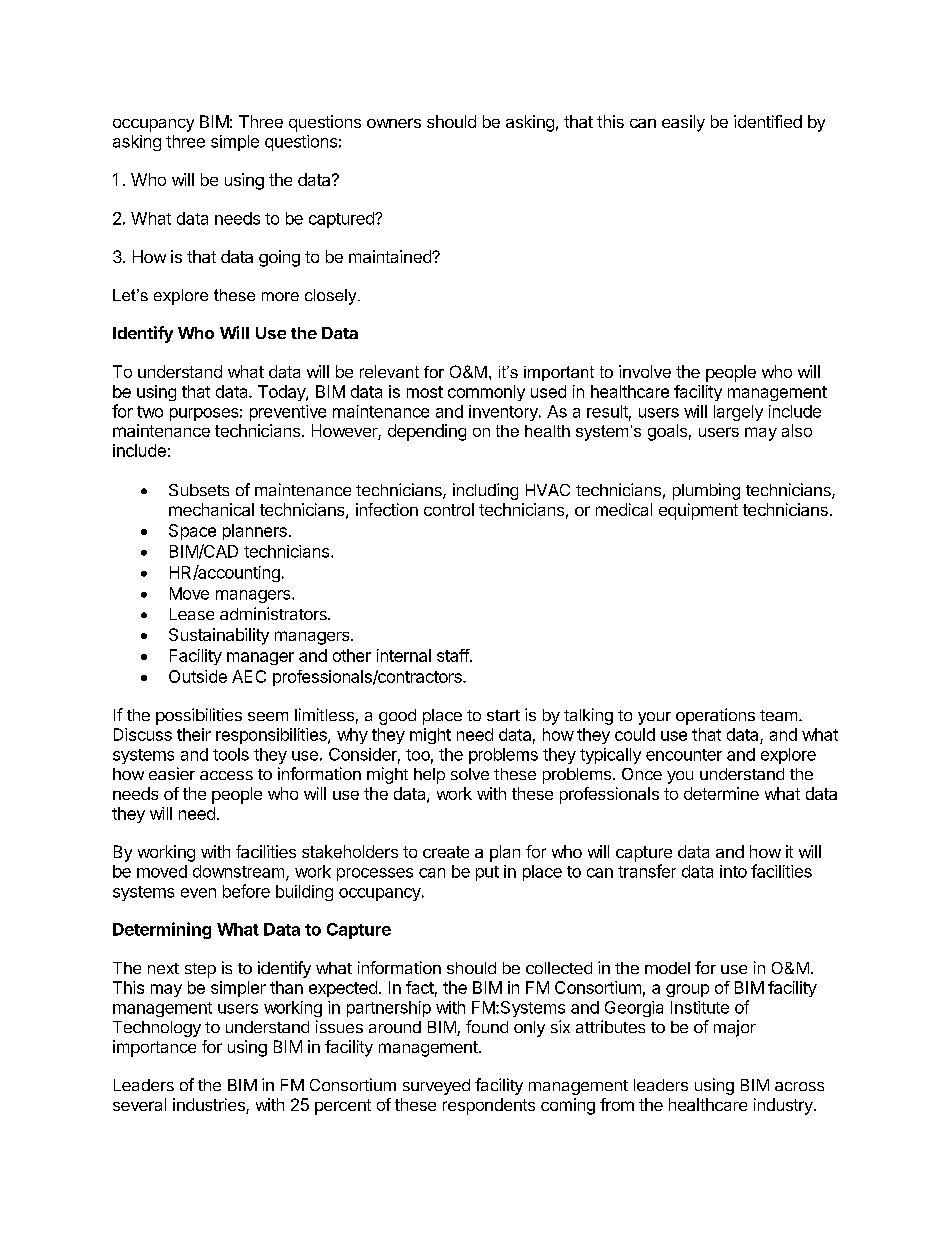 This screenshot has width=952, height=1233. Describe the element at coordinates (683, 123) in the screenshot. I see `easily` at that location.
